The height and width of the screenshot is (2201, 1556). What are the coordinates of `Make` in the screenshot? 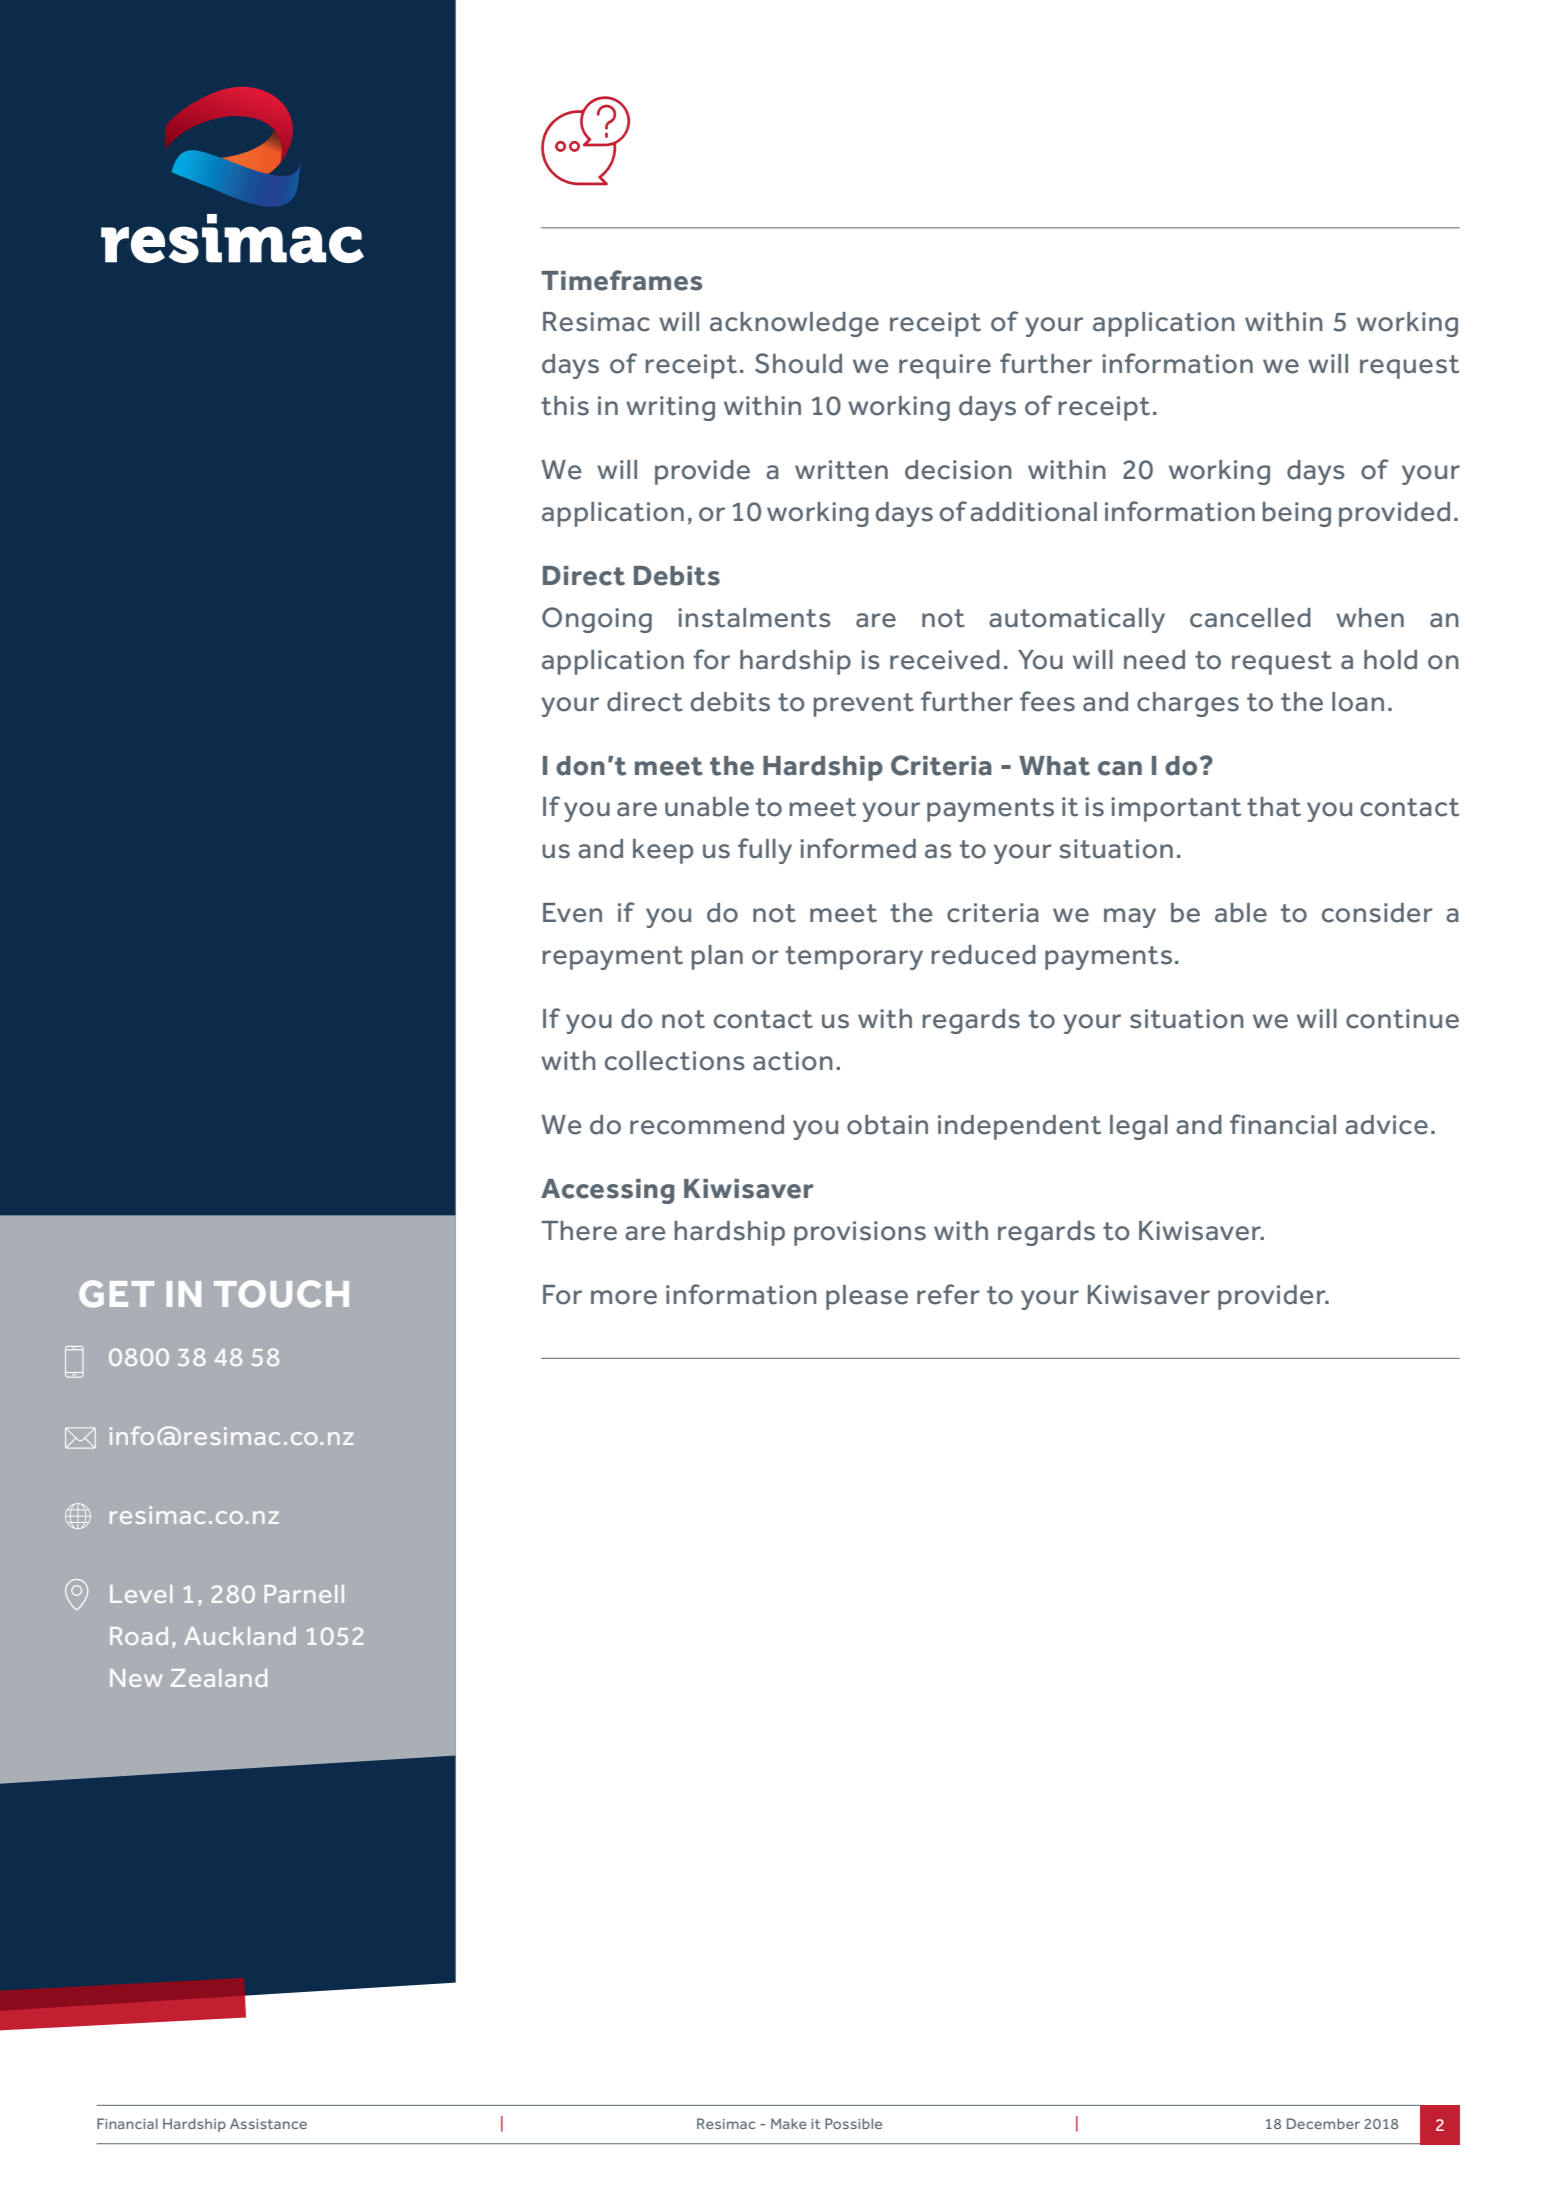 It's located at (789, 2123).
